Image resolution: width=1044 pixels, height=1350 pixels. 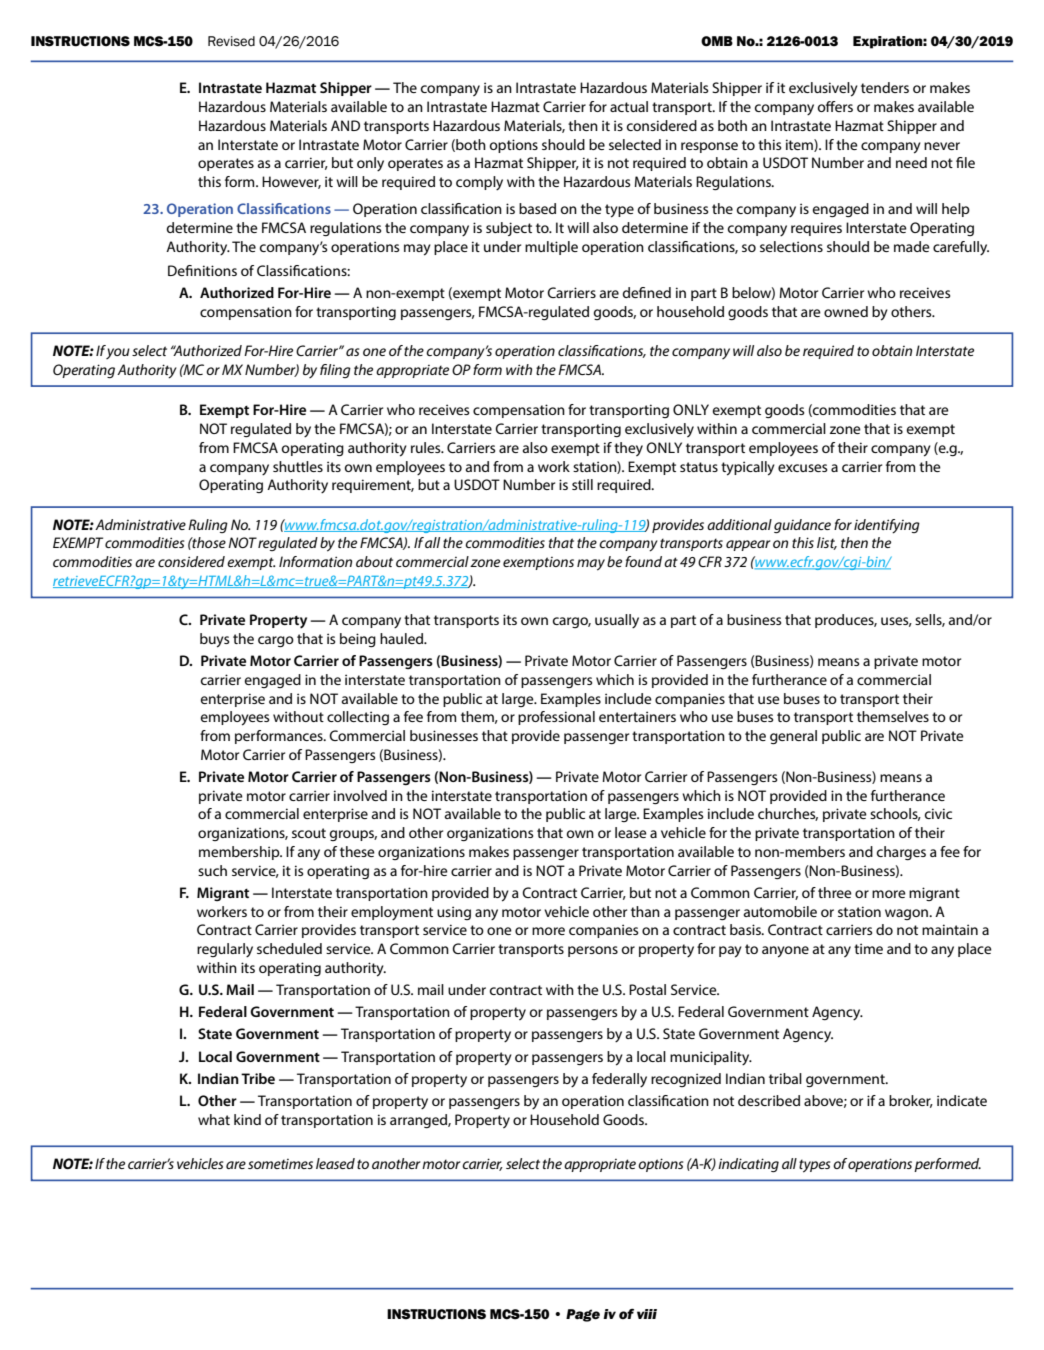 I want to click on what, so click(x=214, y=1119).
